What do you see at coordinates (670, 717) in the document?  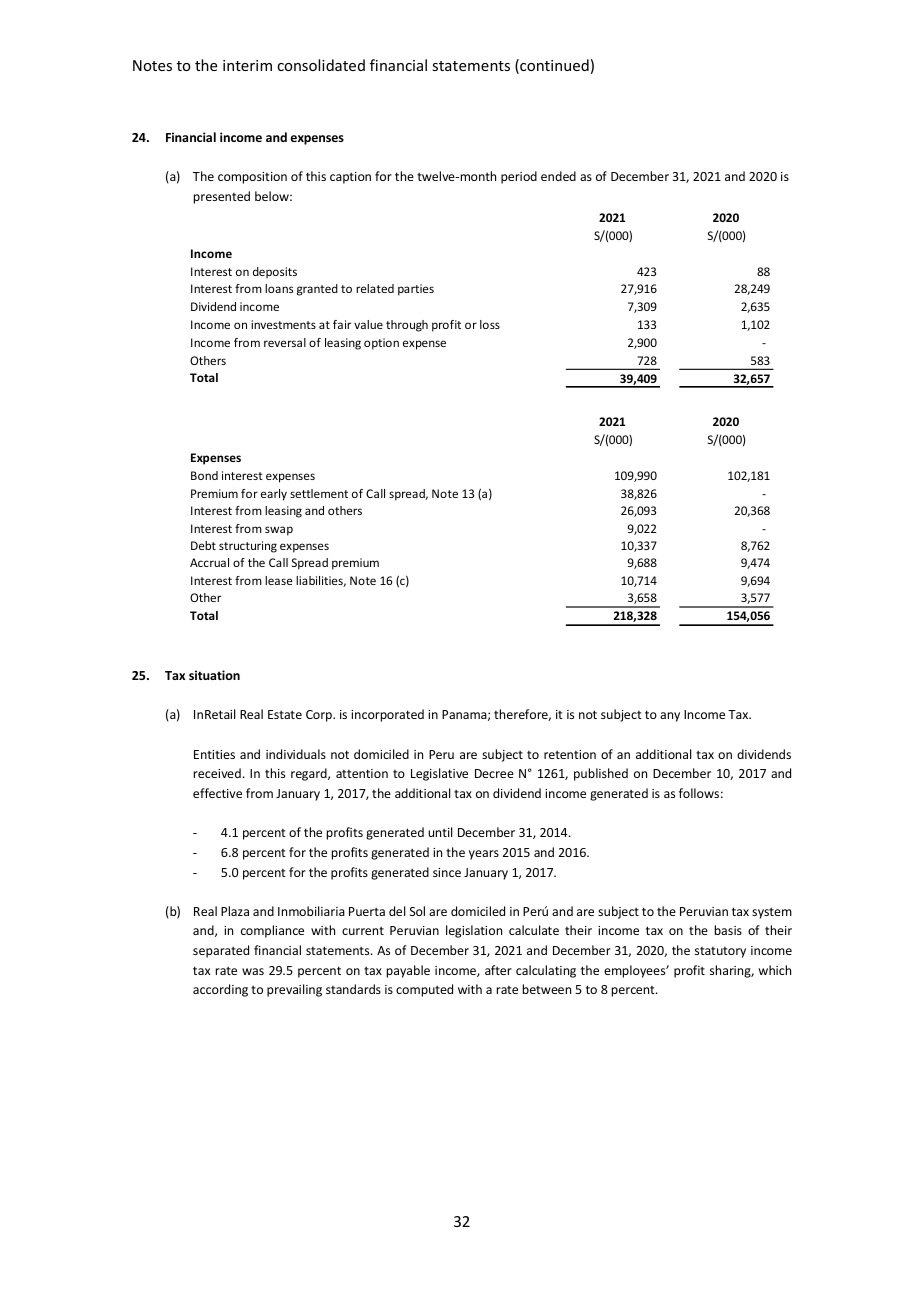 I see `any` at bounding box center [670, 717].
